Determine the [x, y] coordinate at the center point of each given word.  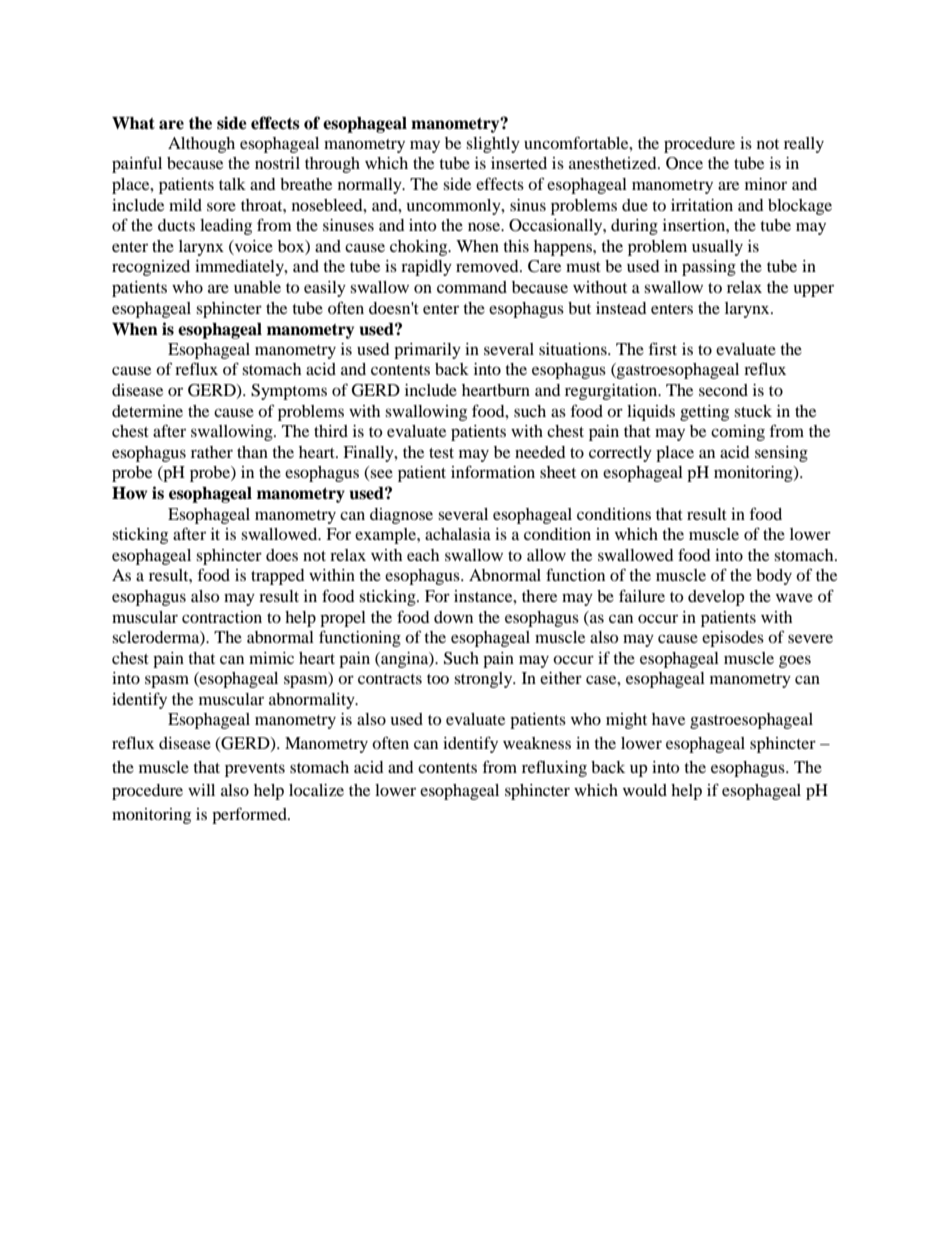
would [645, 790]
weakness [537, 743]
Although [201, 145]
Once [684, 163]
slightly [493, 145]
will [201, 790]
